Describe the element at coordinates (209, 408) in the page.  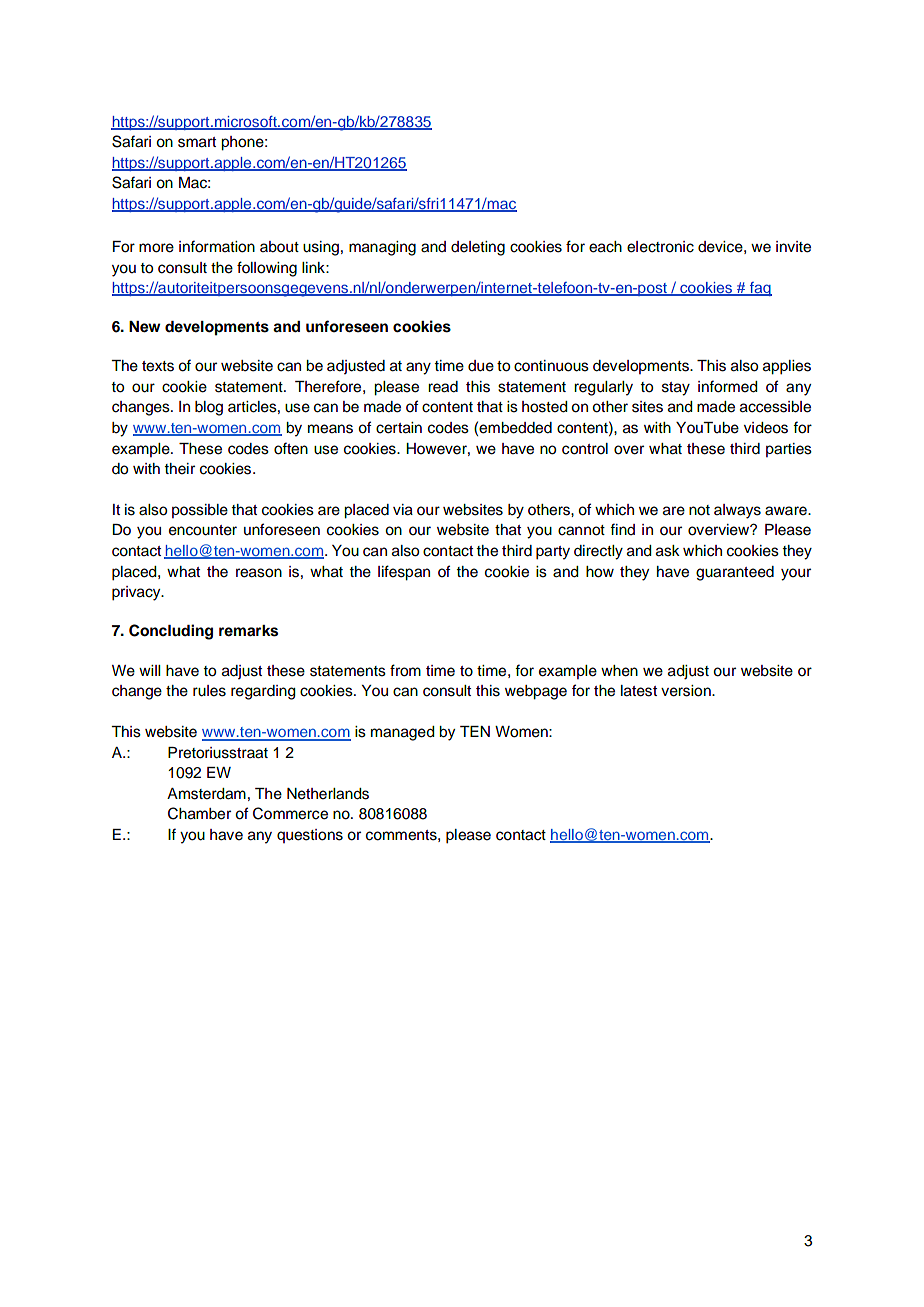
I see `blog` at that location.
